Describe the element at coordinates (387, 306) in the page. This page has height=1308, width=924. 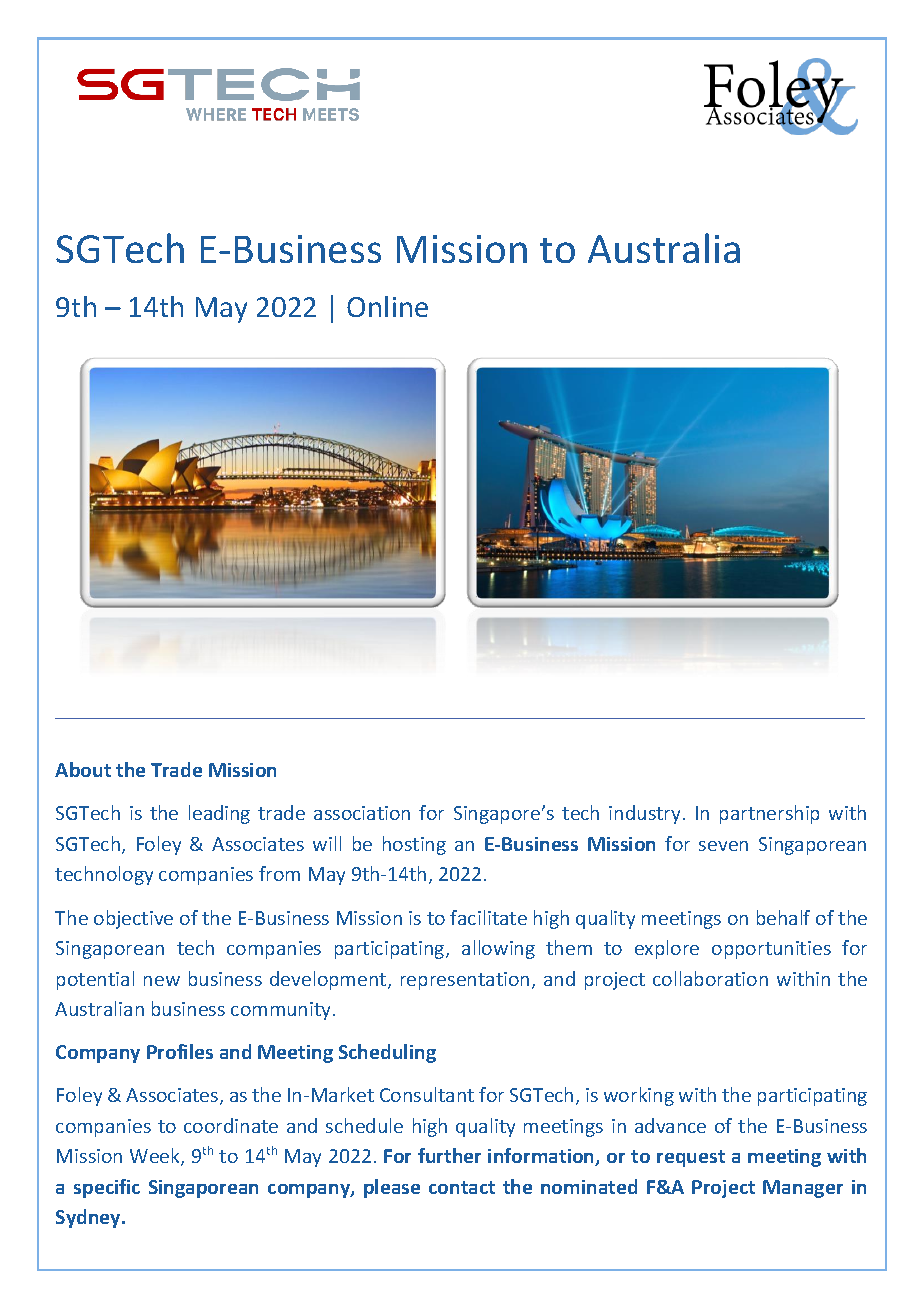
I see `Online` at that location.
